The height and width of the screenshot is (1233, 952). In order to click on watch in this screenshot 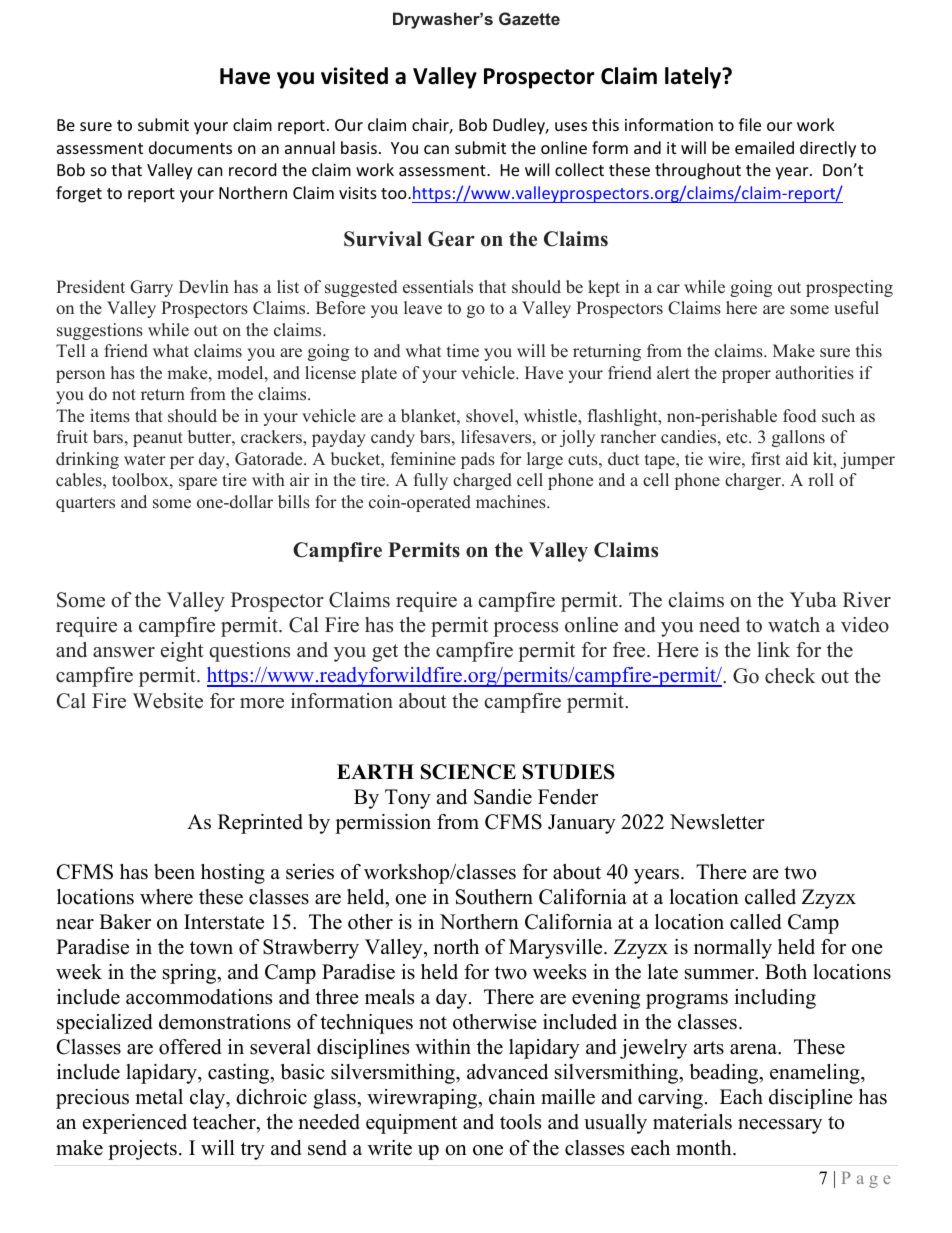, I will do `click(794, 625)`.
